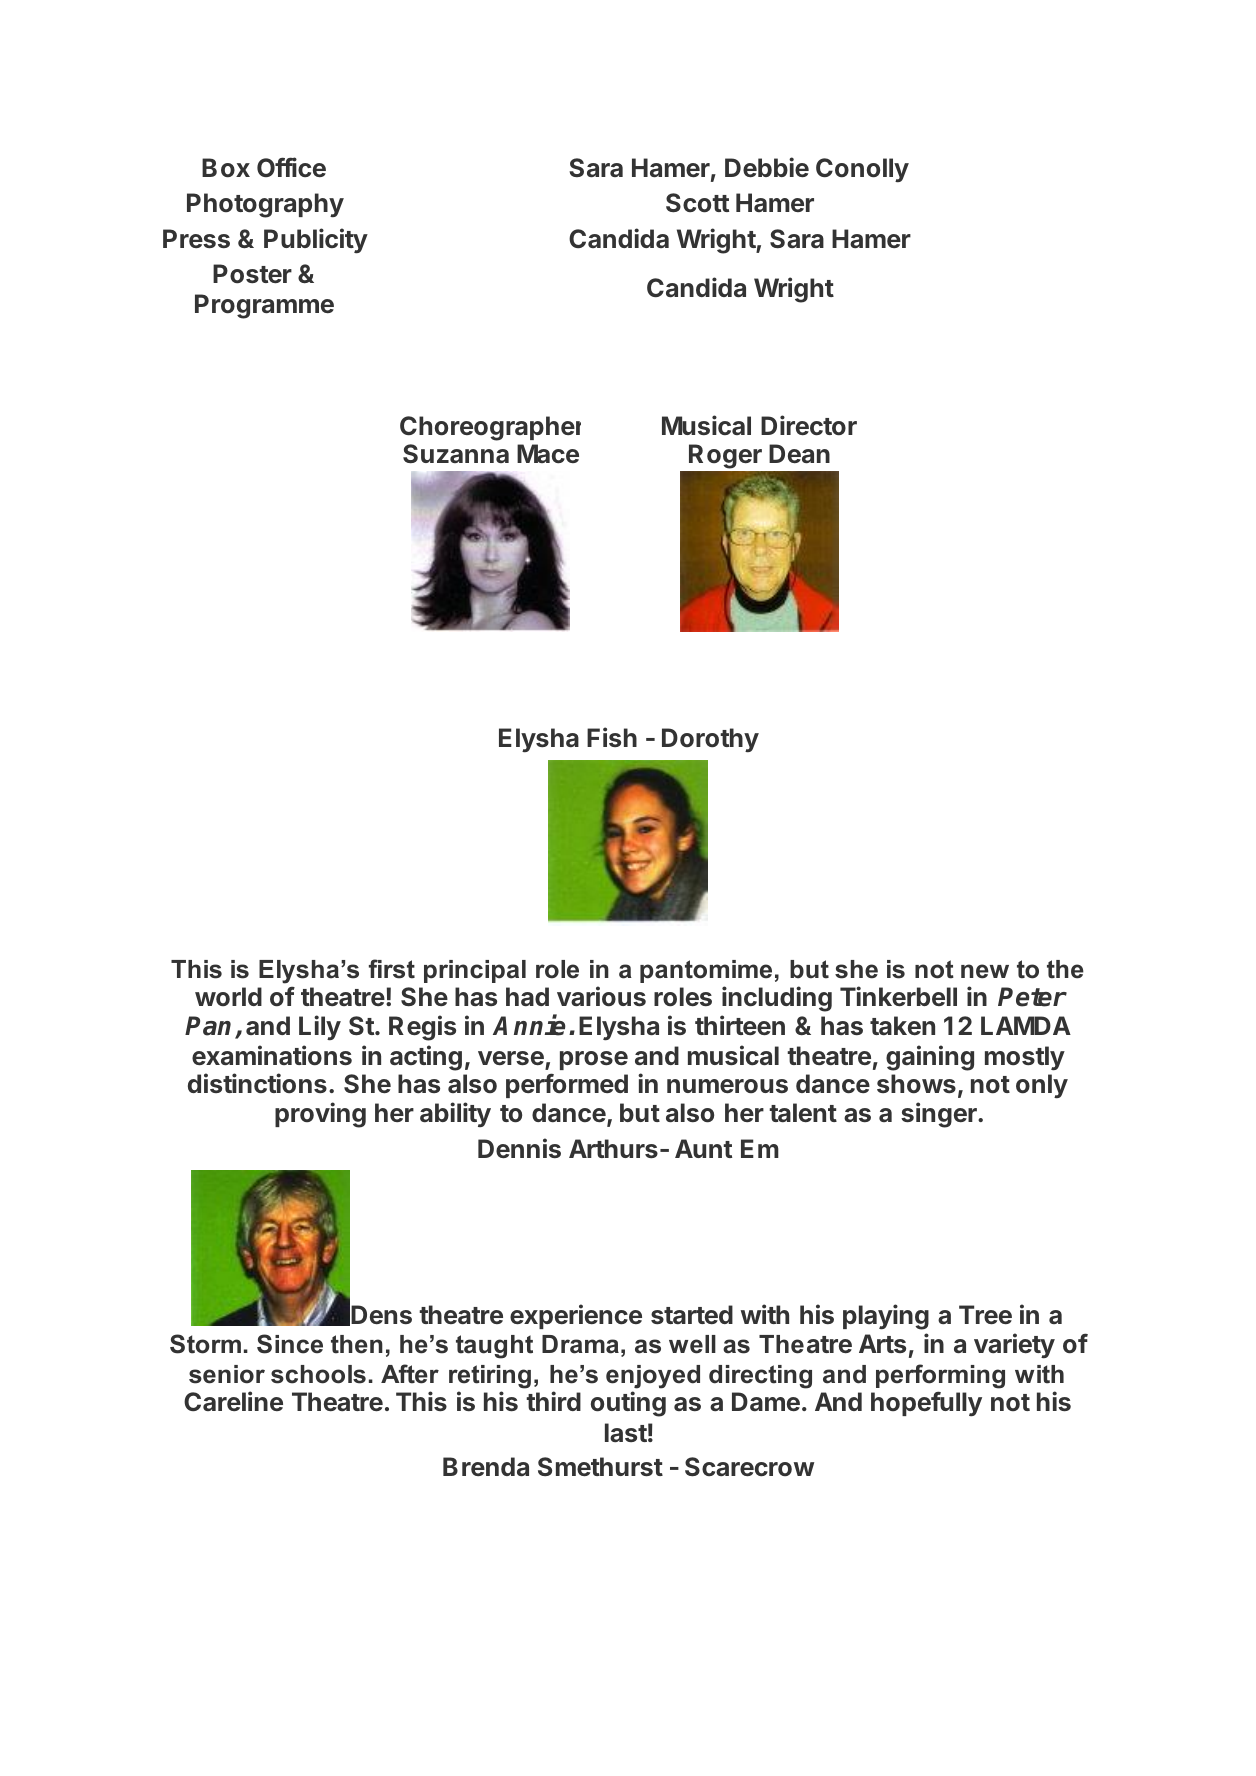 This page has height=1776, width=1256. Describe the element at coordinates (456, 453) in the page. I see `Suzanna` at that location.
